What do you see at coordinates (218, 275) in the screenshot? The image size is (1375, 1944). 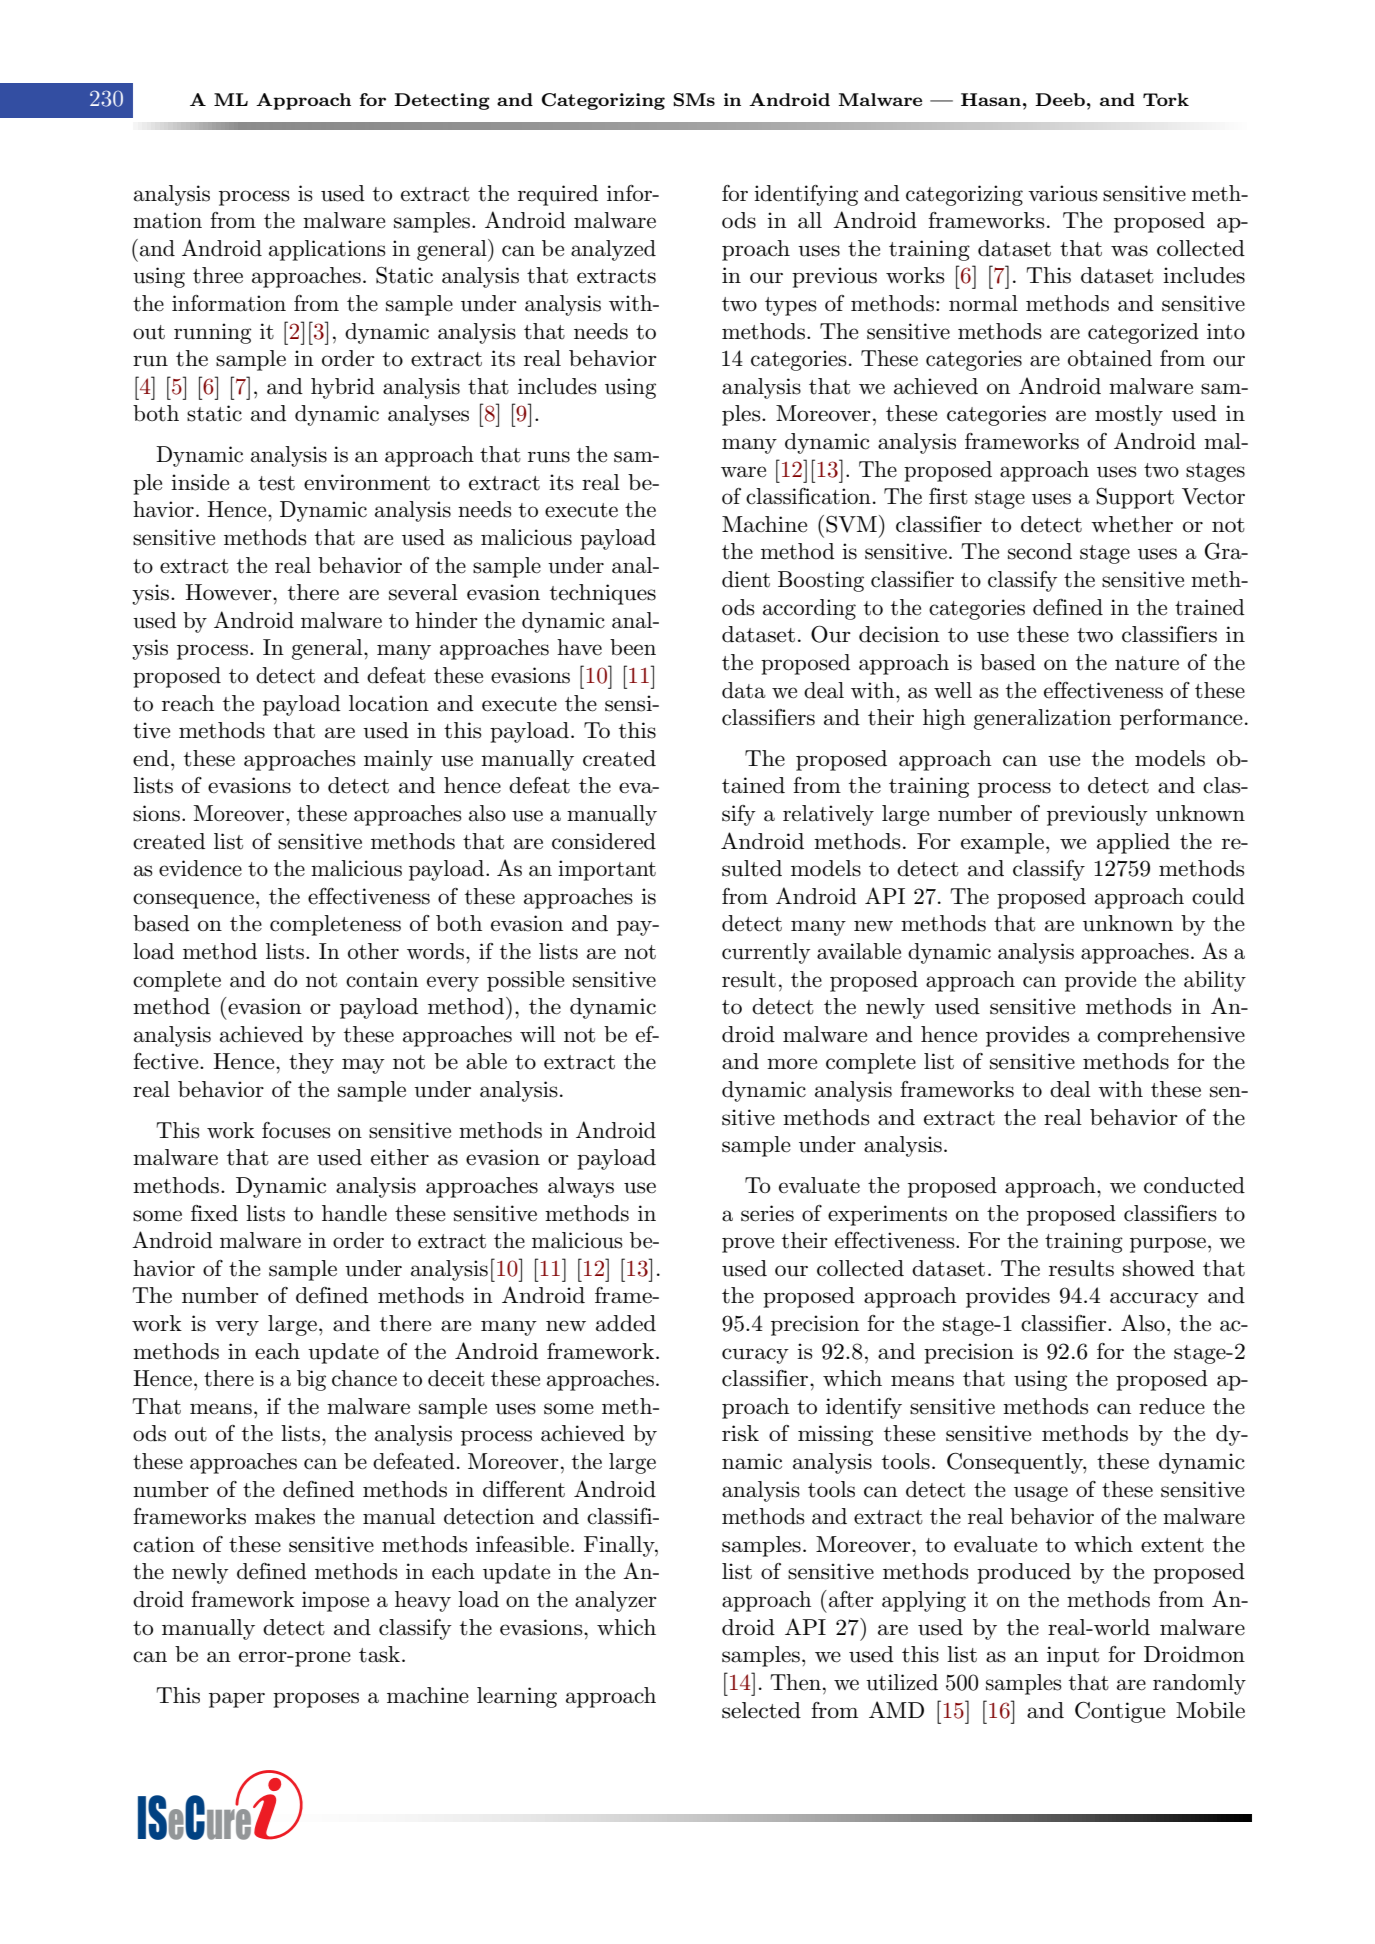 I see `three` at bounding box center [218, 275].
